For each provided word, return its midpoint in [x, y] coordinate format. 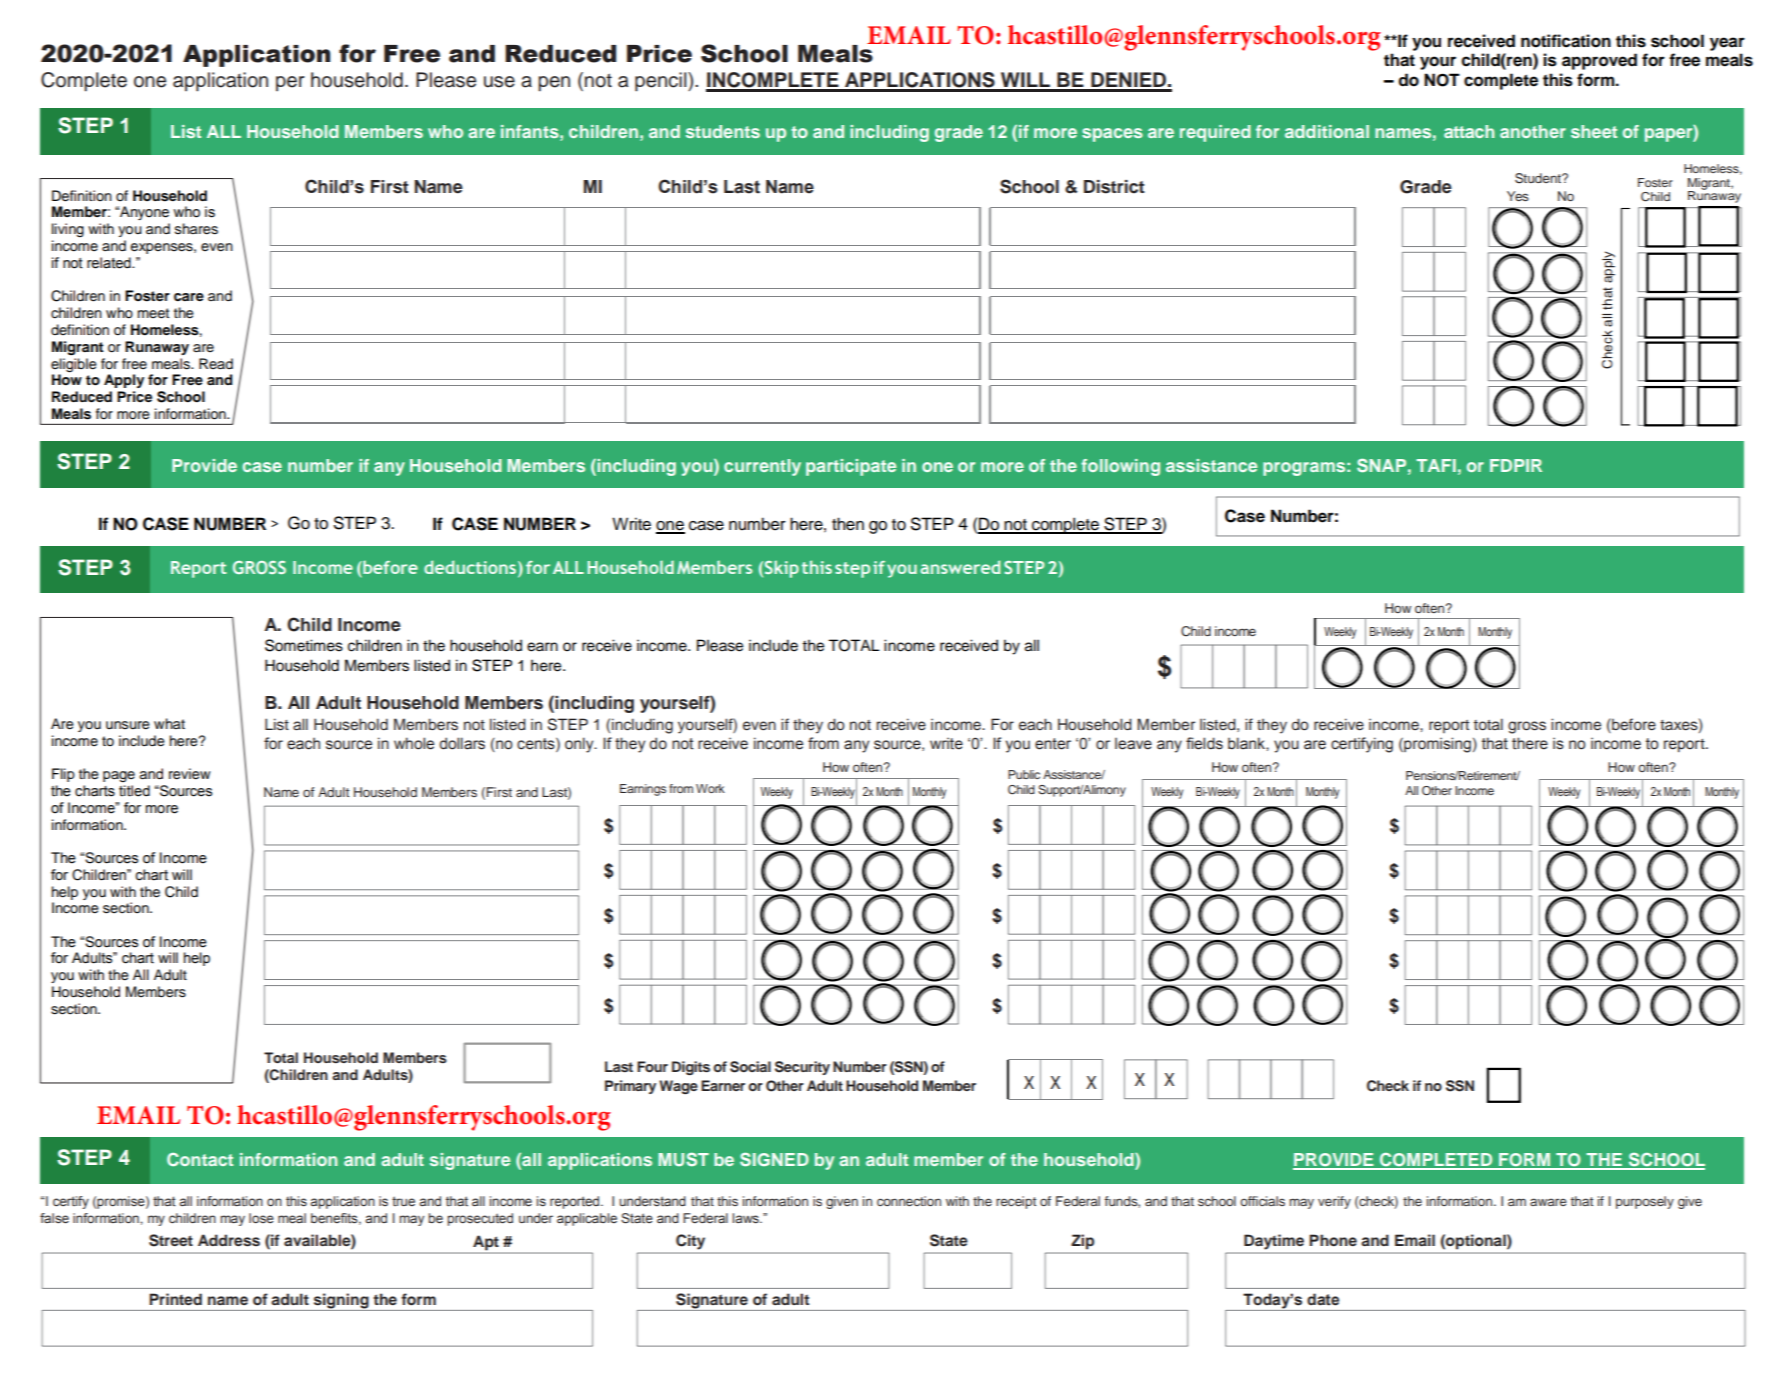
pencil [662, 82]
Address [229, 1240]
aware [1548, 1202]
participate [851, 467]
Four [652, 1066]
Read [216, 363]
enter [1053, 744]
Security [802, 1068]
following [1120, 467]
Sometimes [304, 645]
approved [1599, 61]
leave [1133, 744]
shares [196, 229]
